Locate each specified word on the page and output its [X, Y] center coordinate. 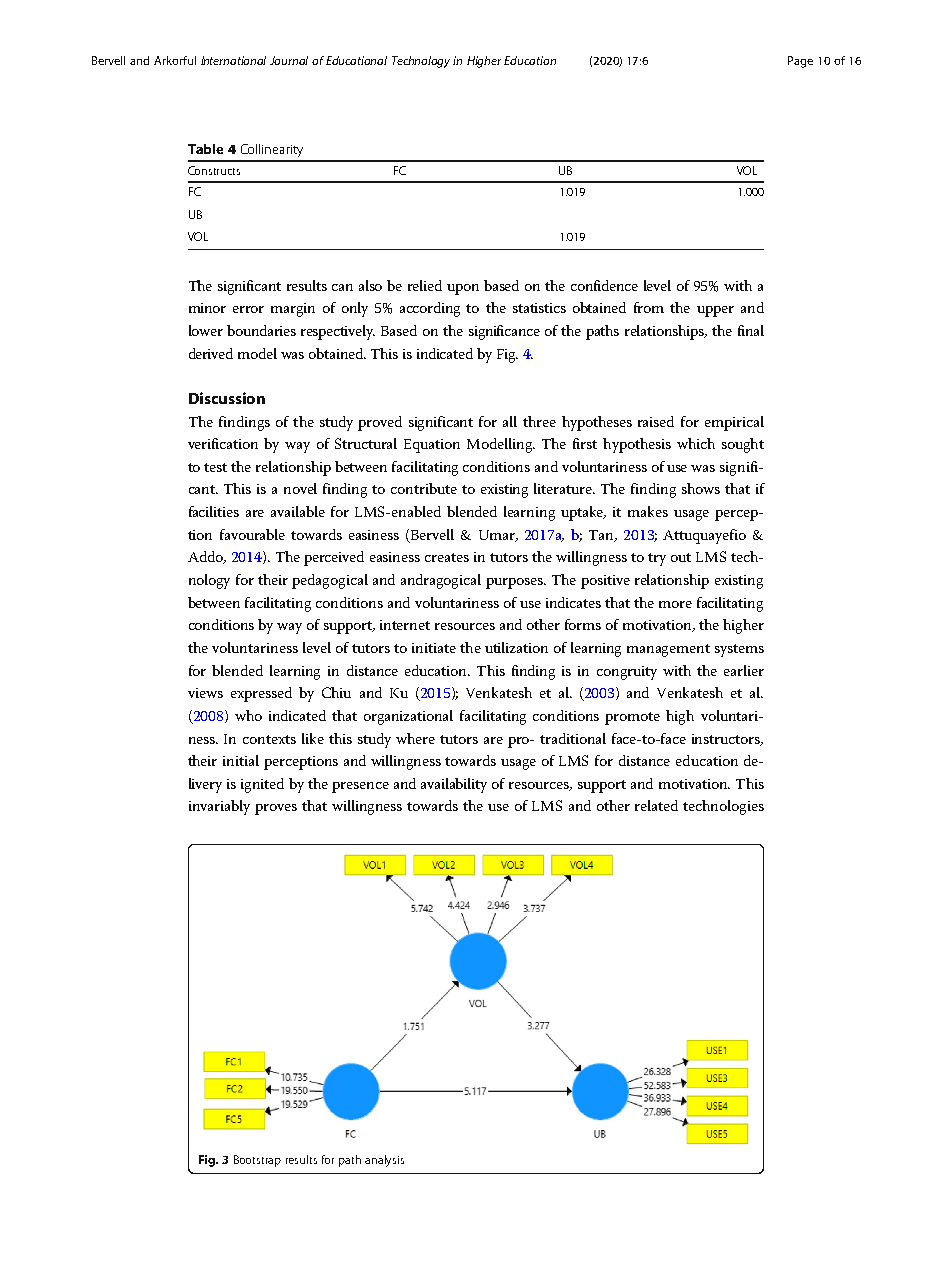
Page [800, 62]
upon [463, 289]
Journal [289, 60]
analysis [384, 1161]
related [656, 805]
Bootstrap [257, 1161]
